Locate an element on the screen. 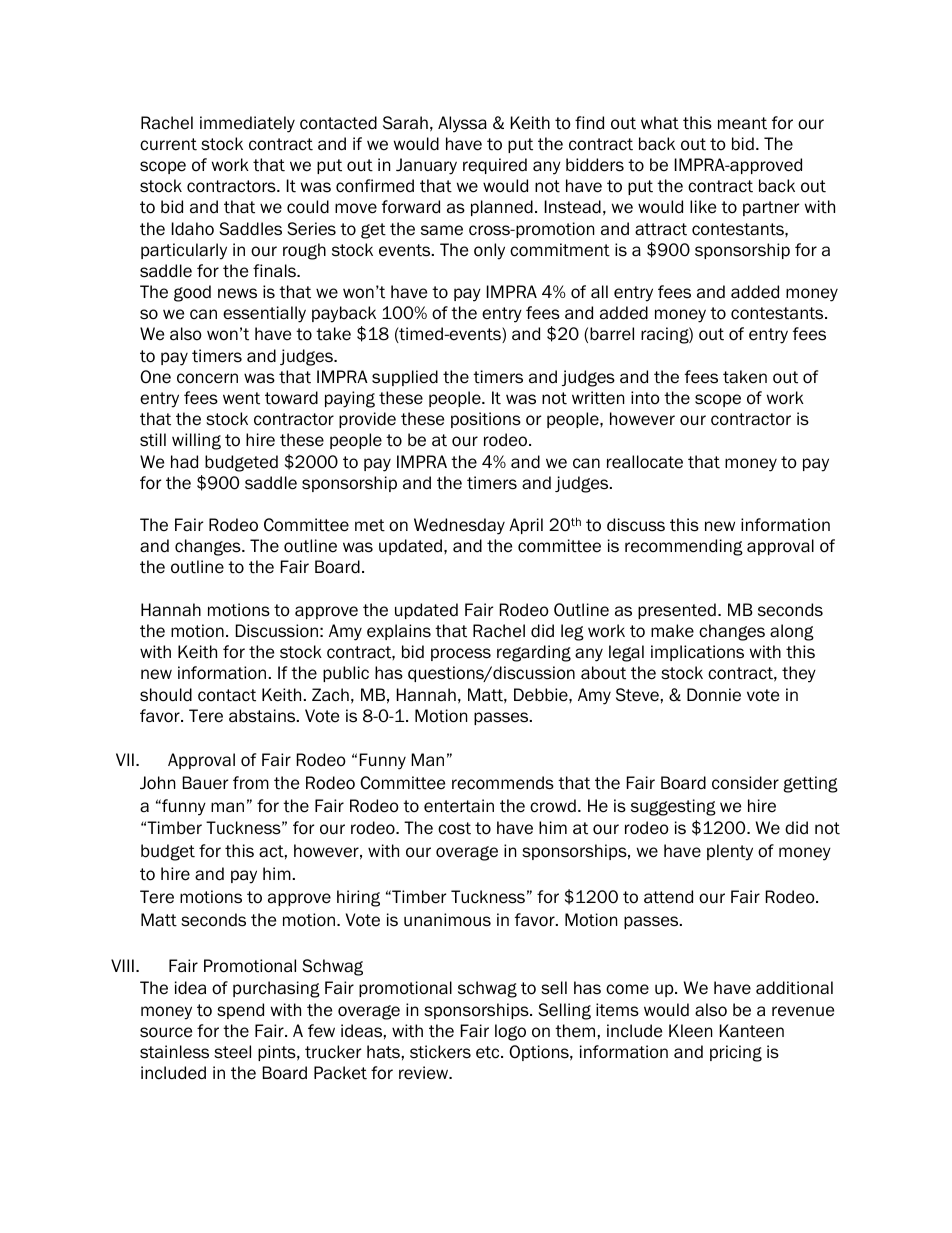 This screenshot has width=952, height=1233. plenty is located at coordinates (730, 852).
